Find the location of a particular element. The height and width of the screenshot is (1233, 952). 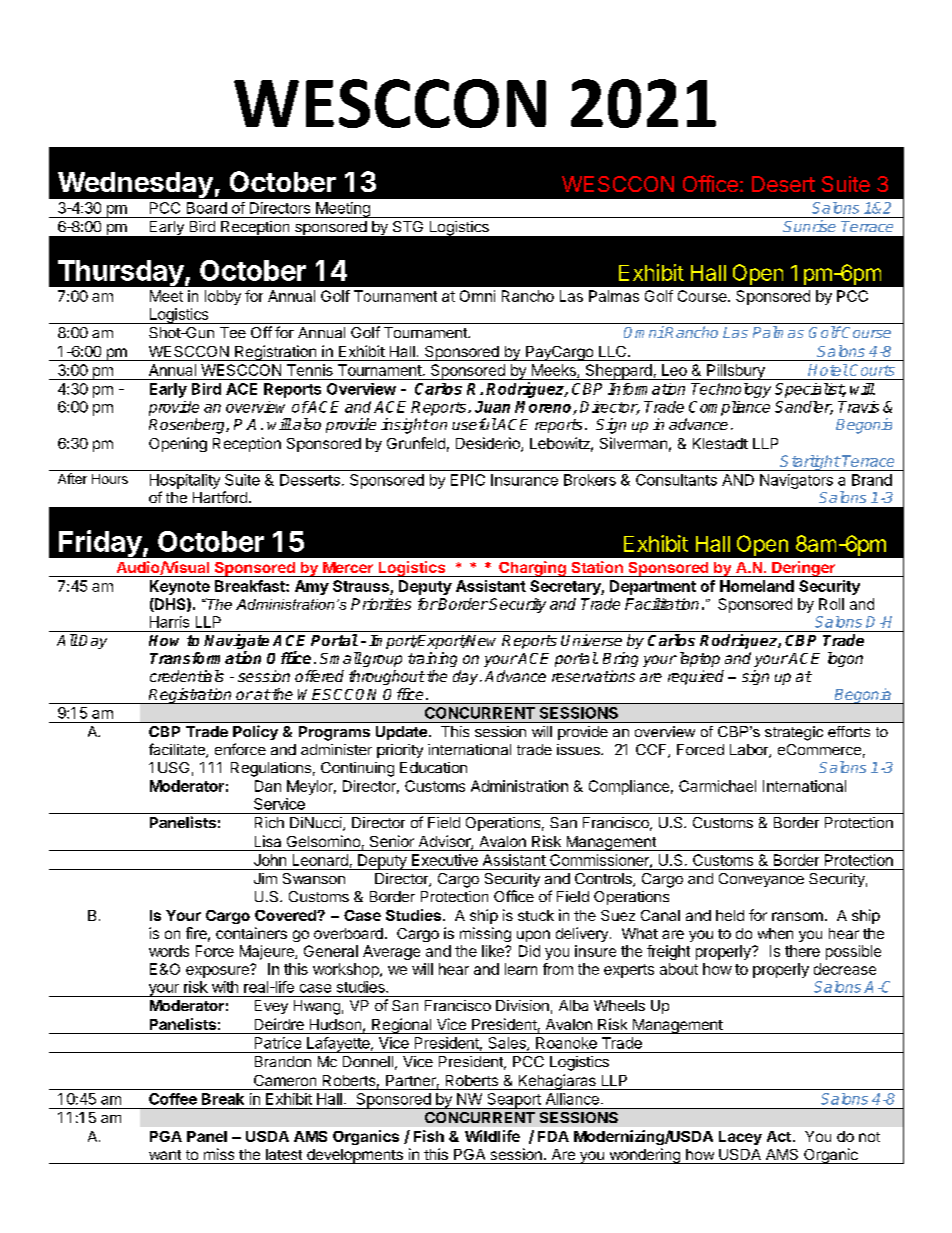

Starlight is located at coordinates (809, 463).
